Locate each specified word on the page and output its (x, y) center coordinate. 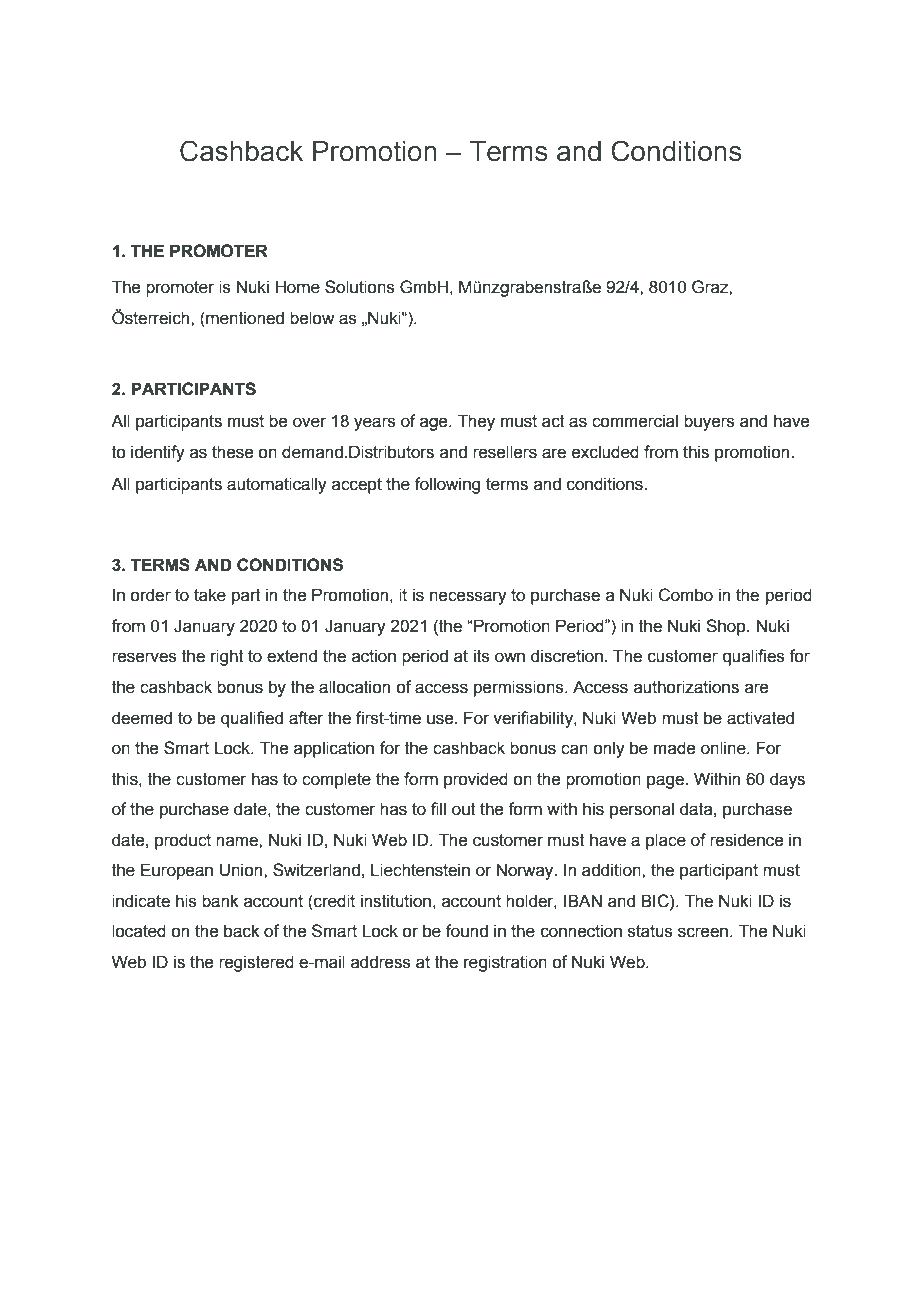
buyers (709, 422)
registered (256, 963)
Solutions (360, 287)
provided (476, 780)
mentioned (244, 318)
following (447, 485)
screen (703, 932)
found (467, 931)
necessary (468, 598)
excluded (605, 452)
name (238, 841)
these (232, 452)
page (666, 782)
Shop (727, 627)
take (210, 595)
